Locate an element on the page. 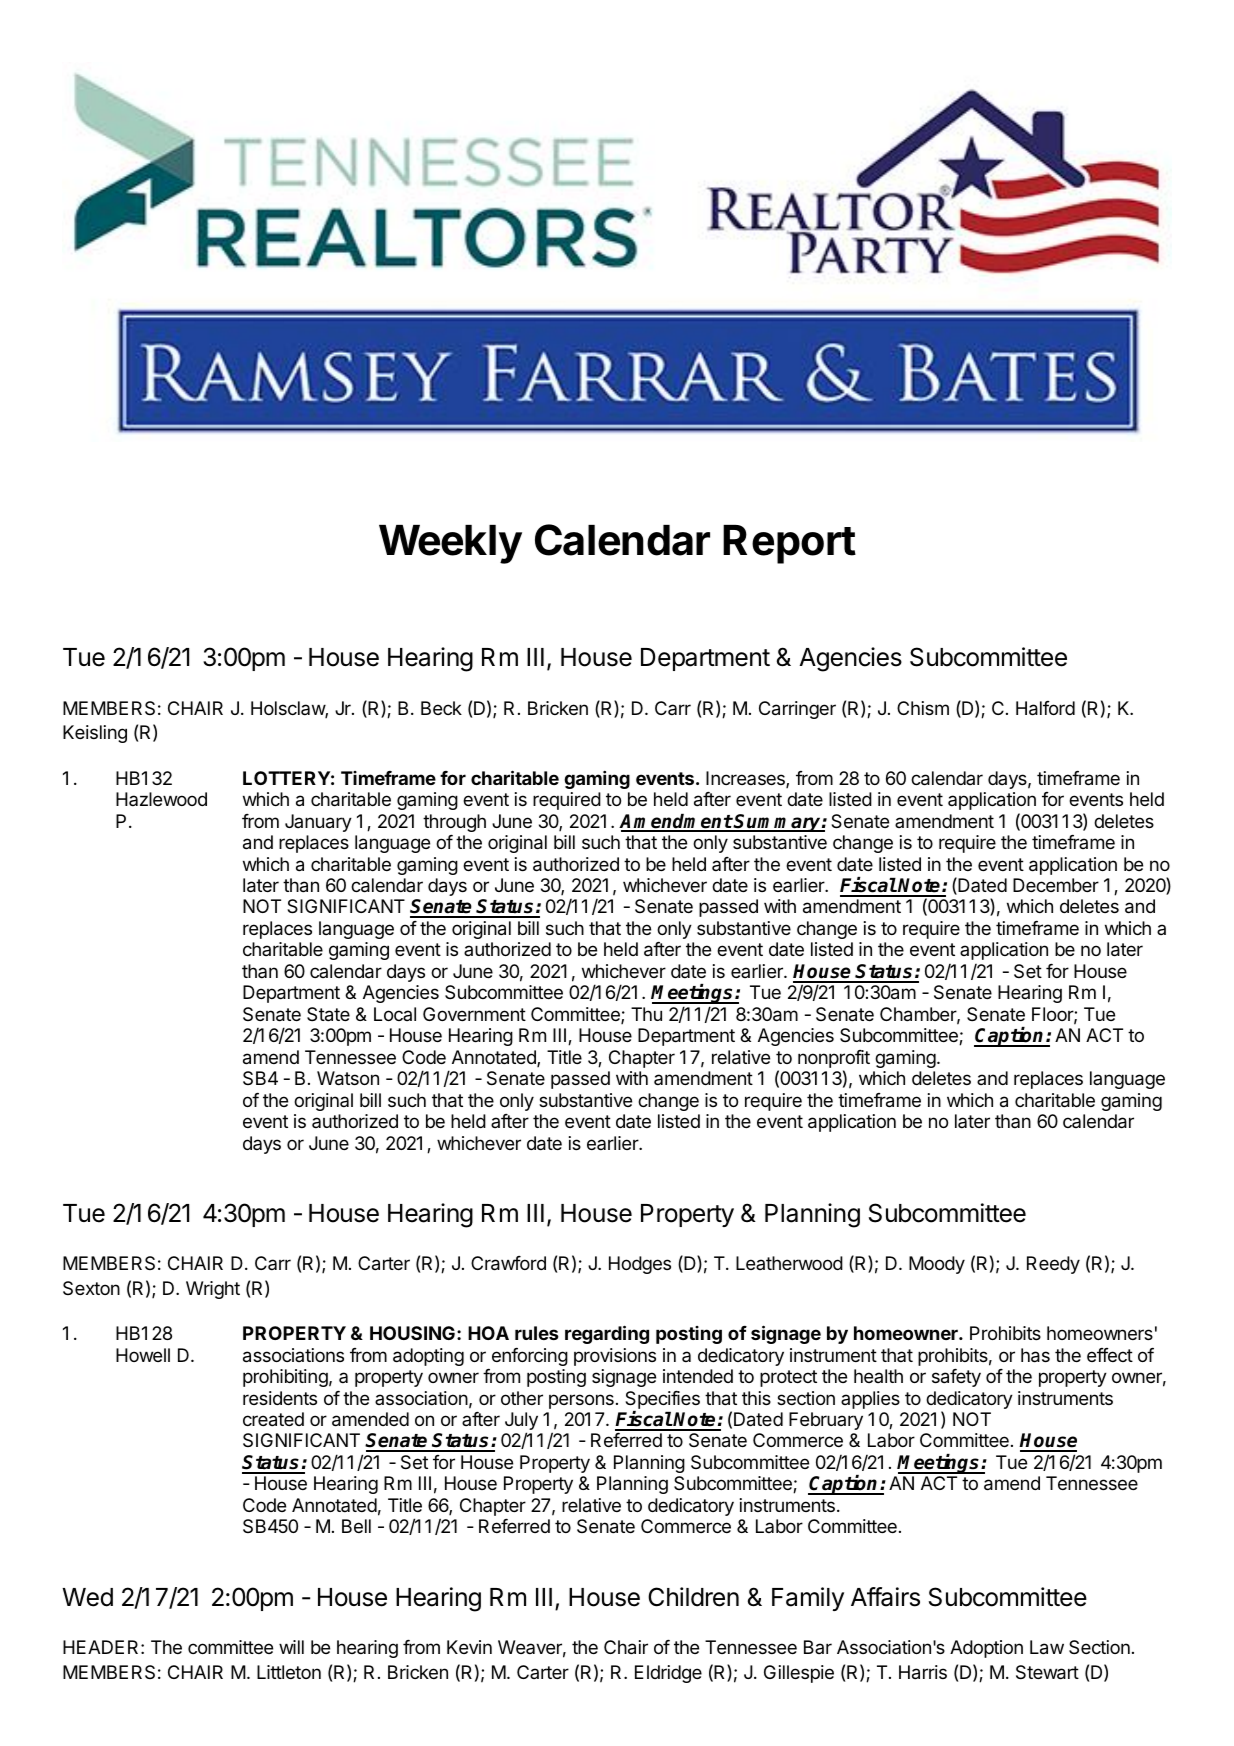 Image resolution: width=1234 pixels, height=1746 pixels. Watson is located at coordinates (348, 1078).
